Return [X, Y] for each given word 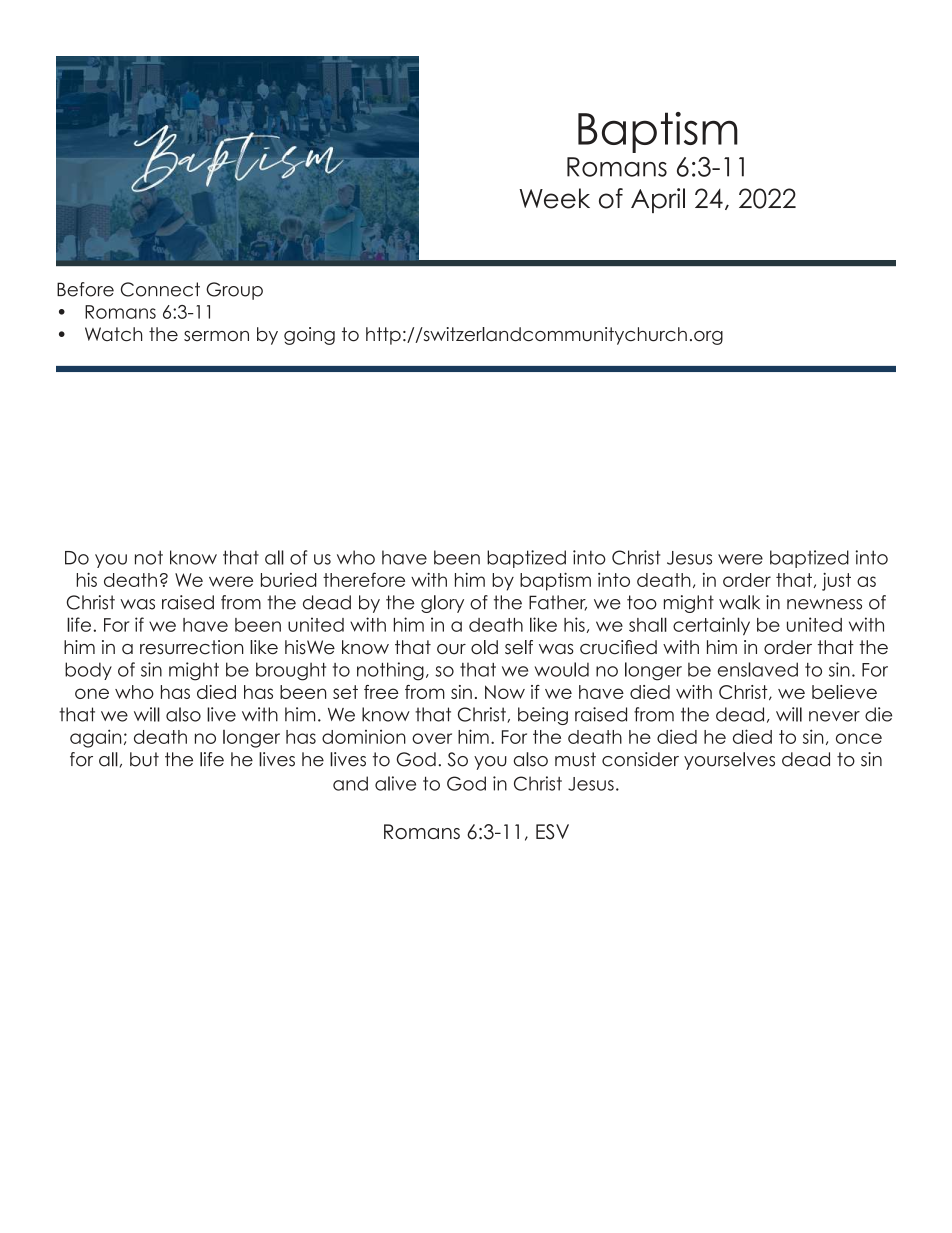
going [309, 336]
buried [289, 580]
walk [739, 602]
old [484, 647]
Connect [160, 289]
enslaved [758, 669]
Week [554, 198]
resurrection [192, 647]
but [144, 759]
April [658, 200]
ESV [552, 832]
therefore [364, 579]
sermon [216, 336]
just [836, 582]
